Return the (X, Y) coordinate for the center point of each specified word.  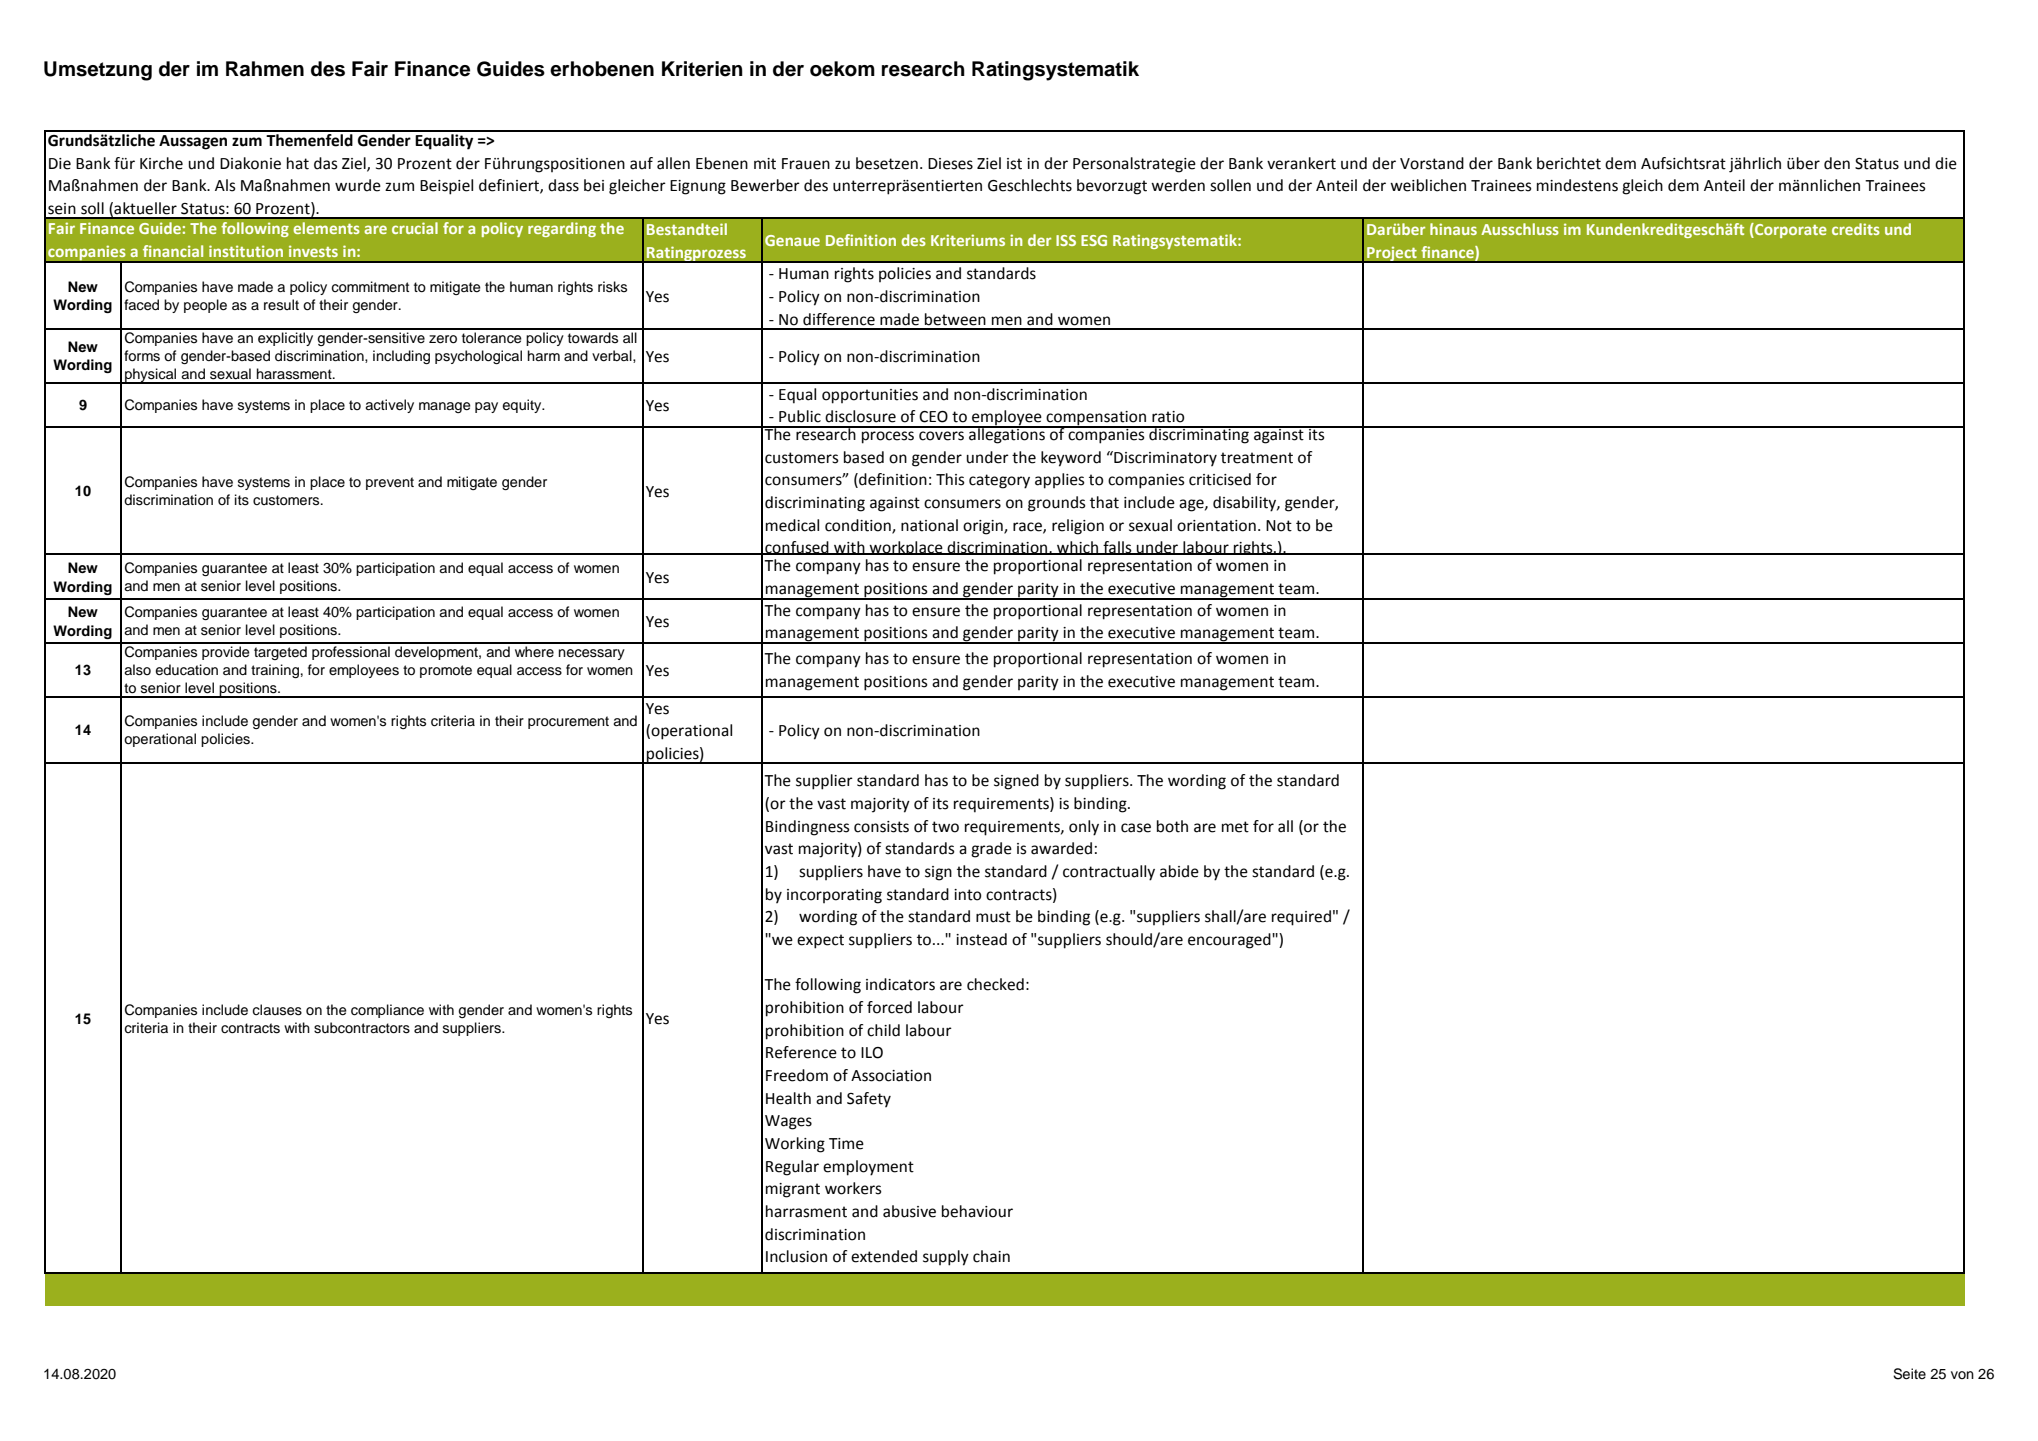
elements (326, 228)
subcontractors (362, 1028)
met (1235, 827)
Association (891, 1076)
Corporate (1790, 230)
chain (991, 1256)
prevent (390, 483)
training (275, 671)
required (1301, 918)
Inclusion (796, 1256)
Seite (1909, 1374)
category (999, 481)
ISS (1066, 240)
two (945, 827)
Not (1279, 526)
